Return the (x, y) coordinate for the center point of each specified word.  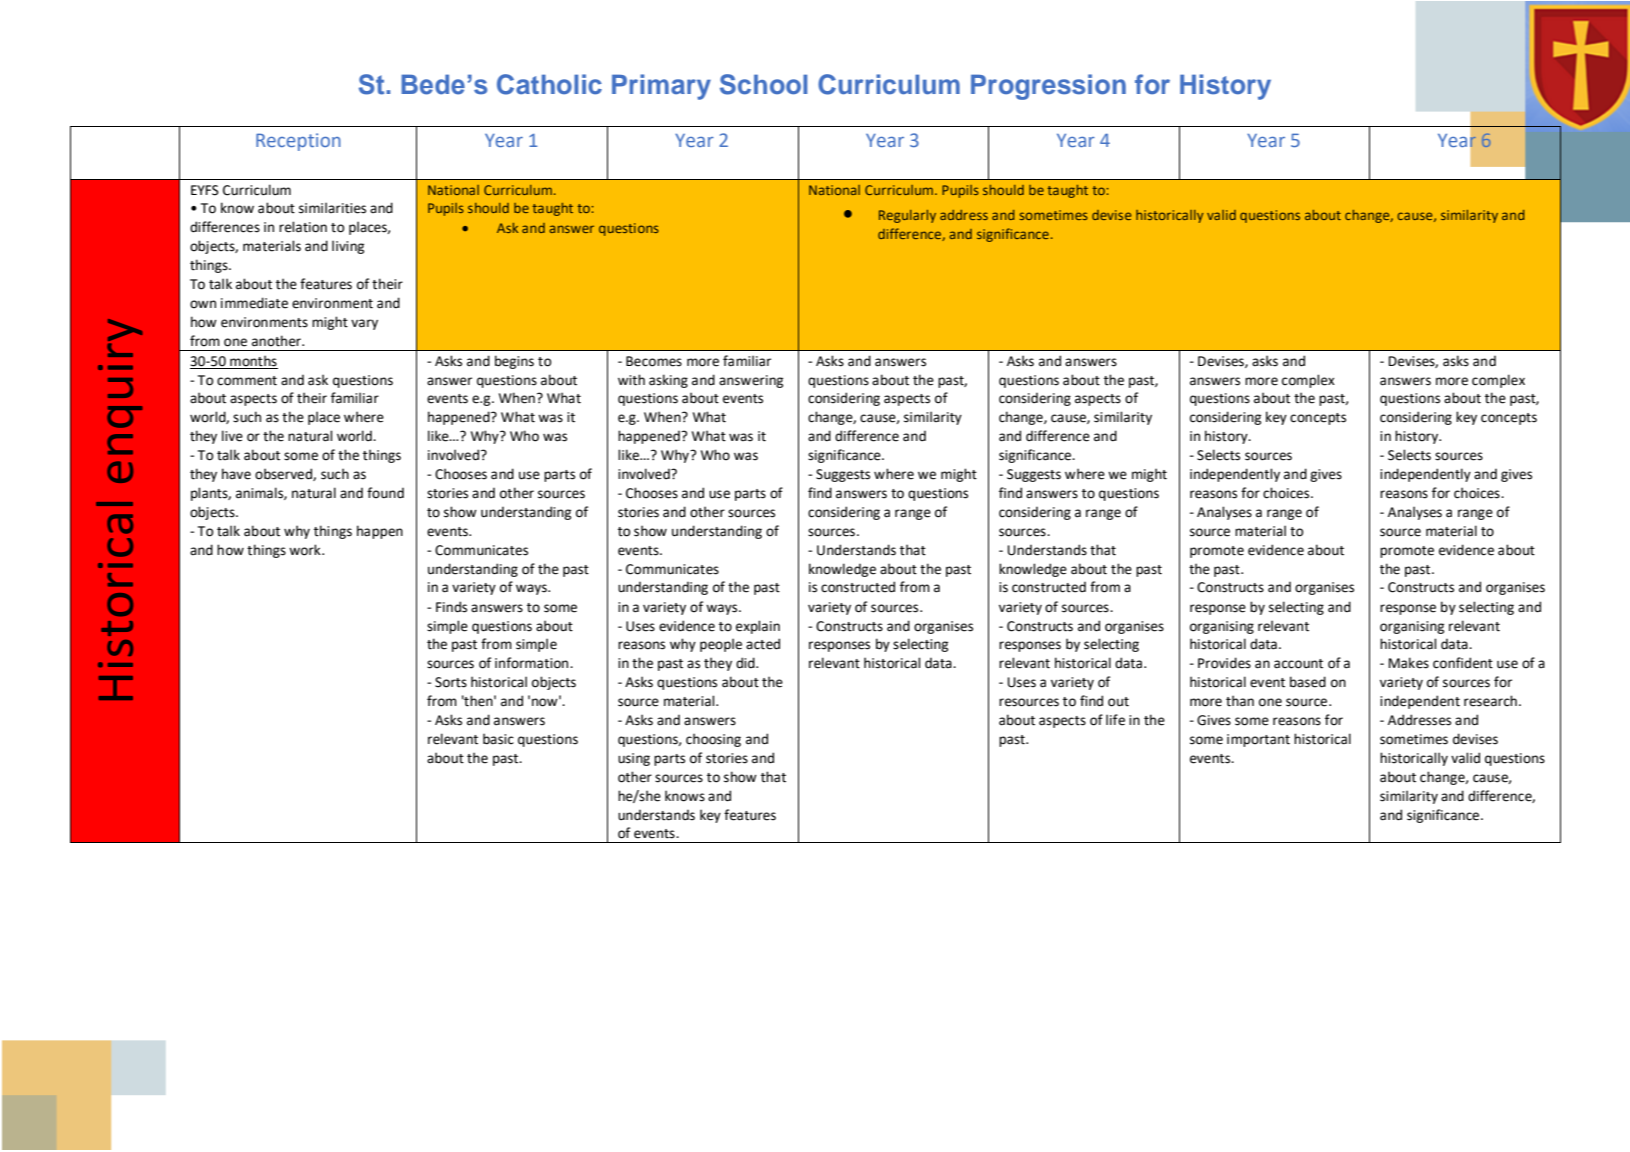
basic (498, 739)
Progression (1048, 87)
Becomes (654, 361)
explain (758, 627)
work (306, 550)
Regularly (907, 216)
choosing (713, 740)
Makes (1409, 663)
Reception (298, 142)
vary (364, 324)
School (763, 84)
